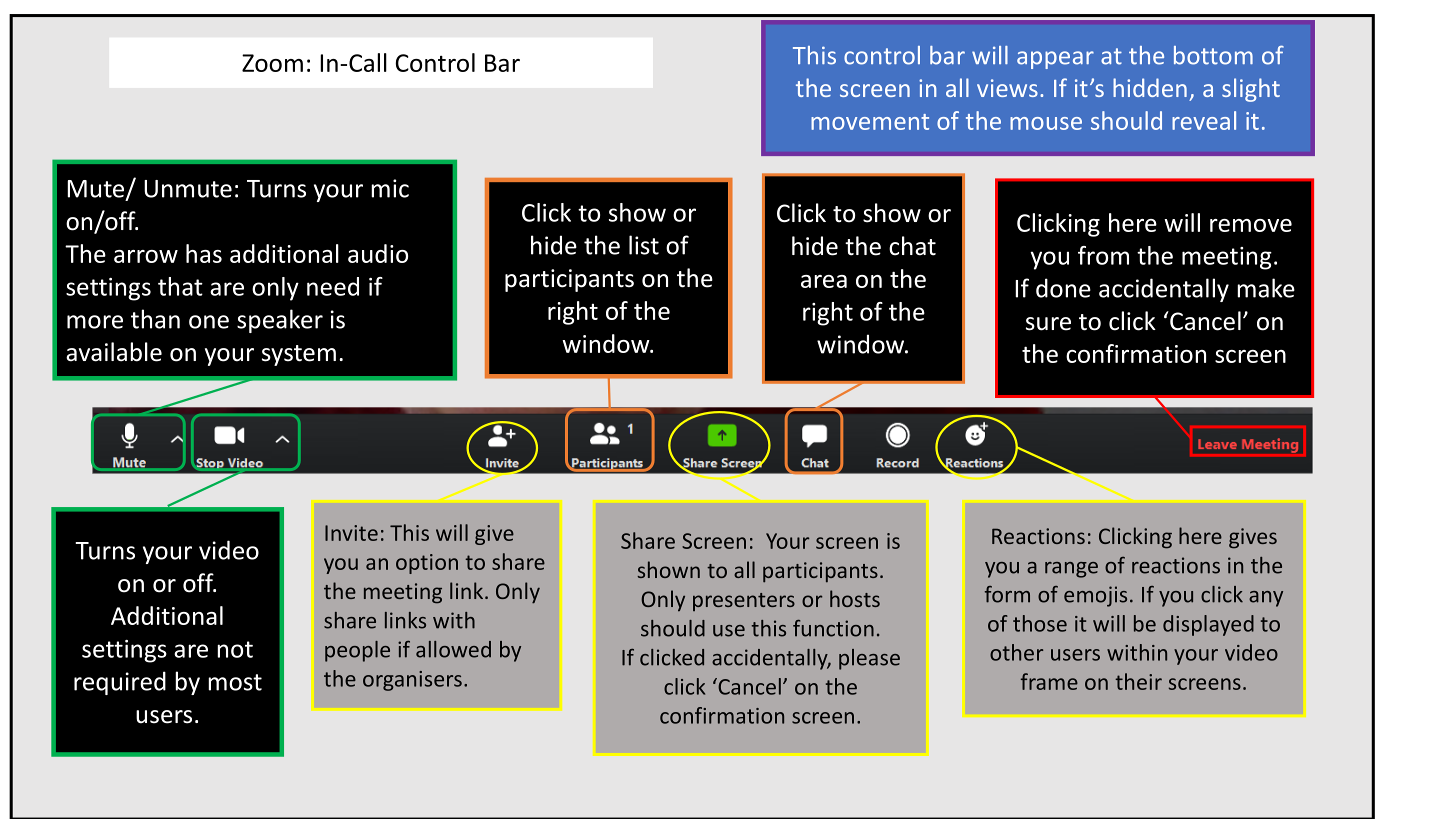 Image resolution: width=1456 pixels, height=819 pixels. I want to click on system, so click(299, 355).
